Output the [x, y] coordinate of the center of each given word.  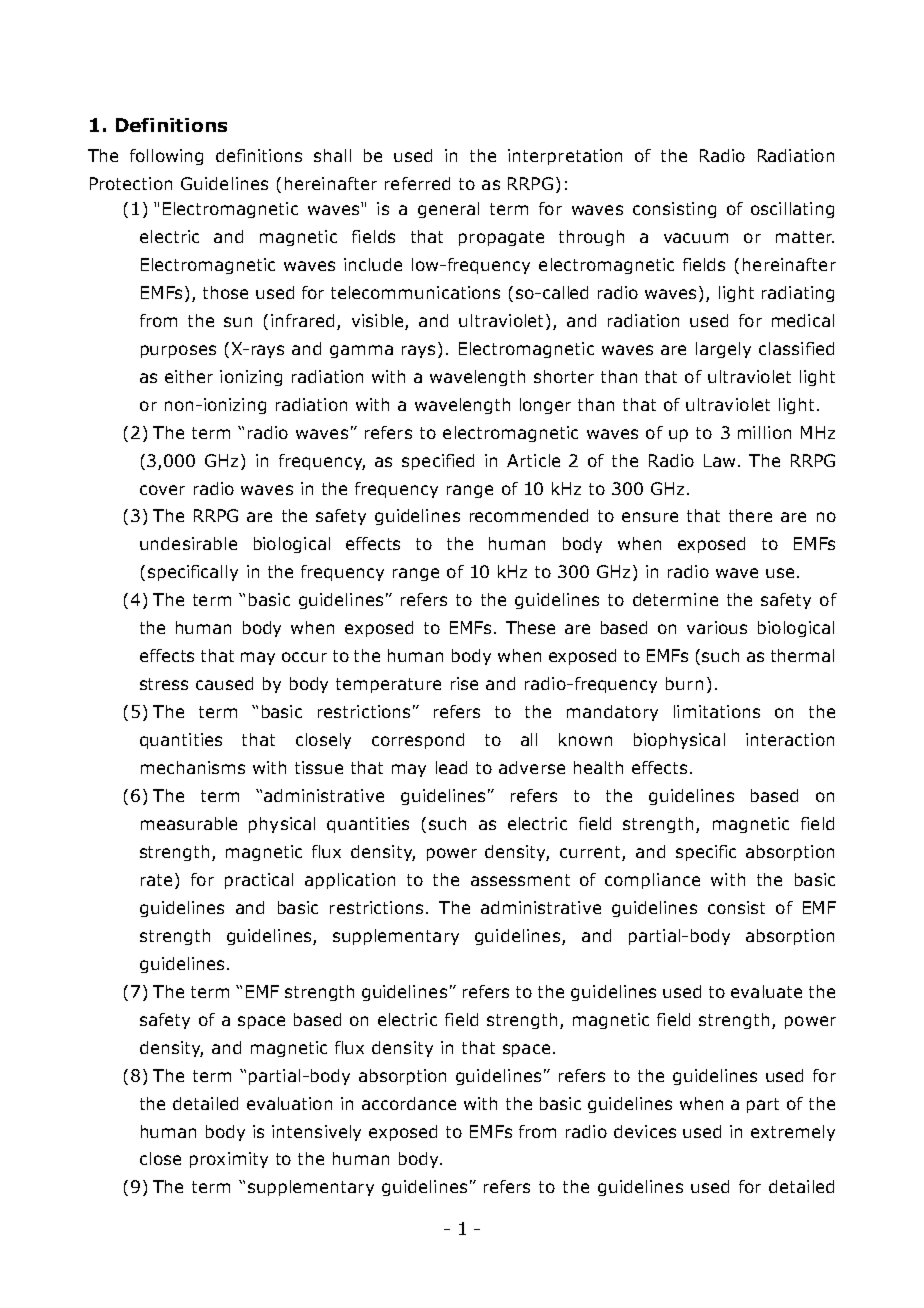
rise [464, 683]
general [448, 210]
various [717, 627]
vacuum [696, 238]
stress [164, 684]
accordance [409, 1103]
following [166, 157]
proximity [229, 1160]
